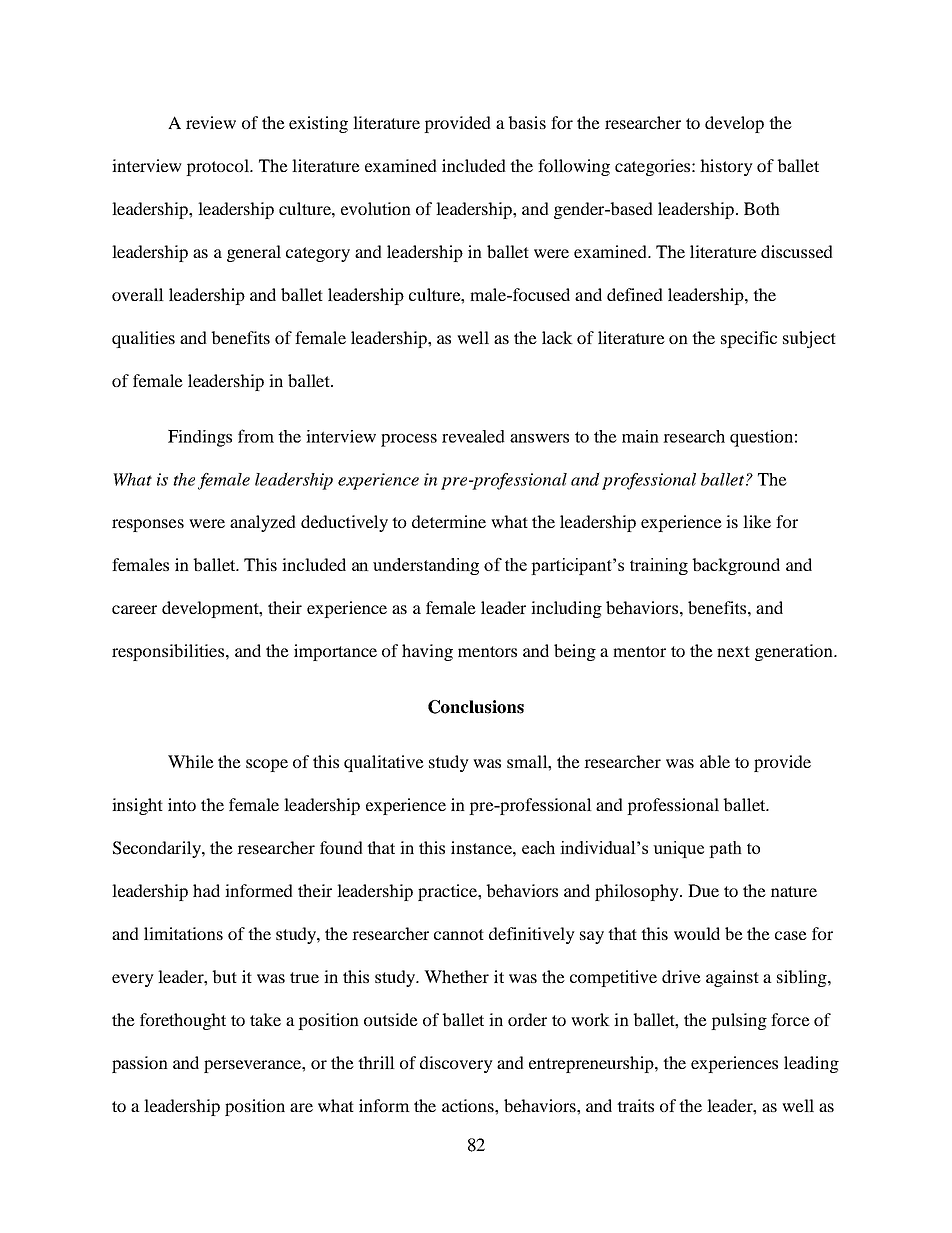 The width and height of the document is (952, 1233). Describe the element at coordinates (200, 438) in the document. I see `Findings` at that location.
